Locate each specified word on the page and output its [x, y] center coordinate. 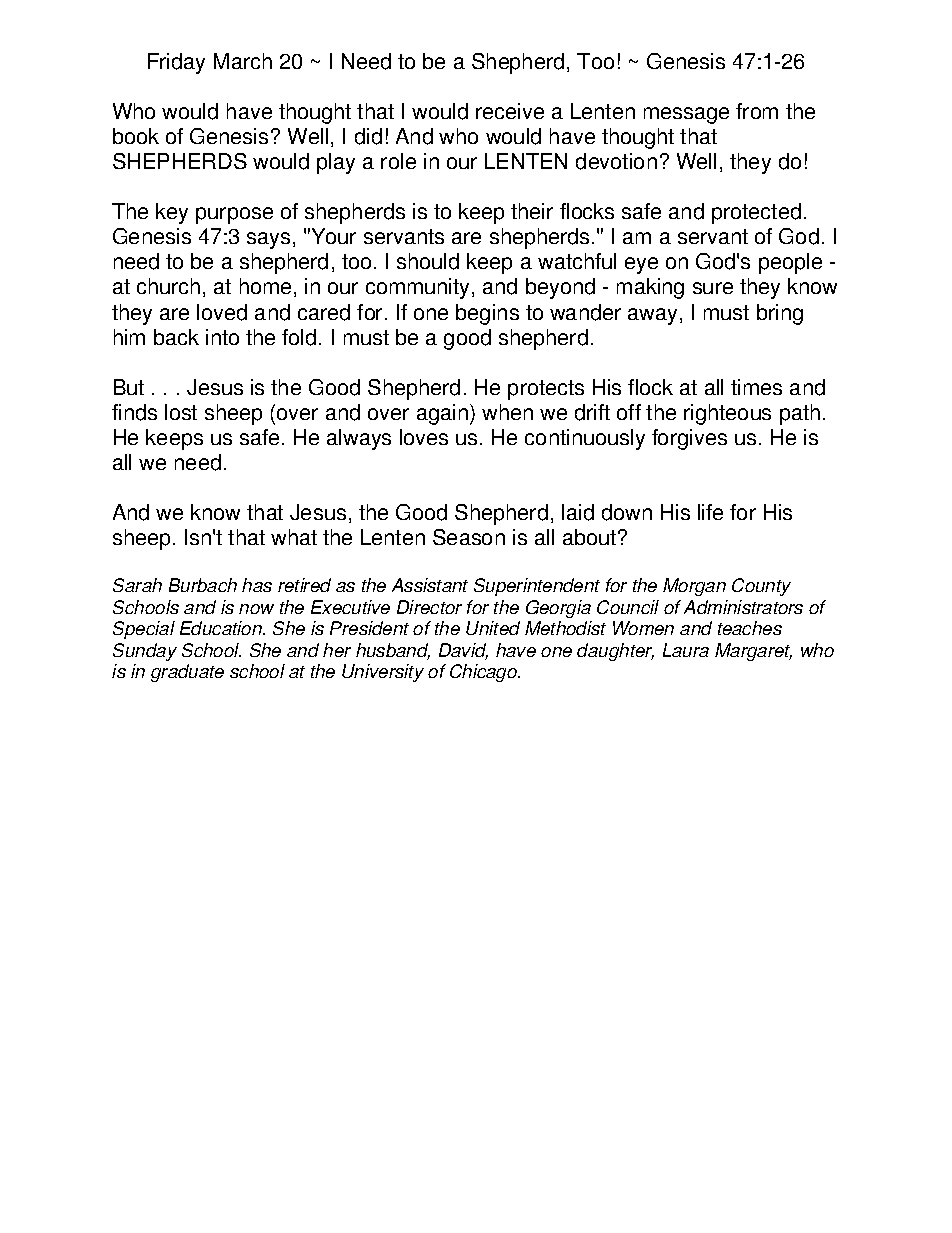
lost [181, 412]
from [757, 111]
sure [713, 288]
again [442, 414]
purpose [234, 215]
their [532, 211]
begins [487, 314]
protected [756, 213]
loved [222, 312]
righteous [727, 414]
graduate [187, 673]
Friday [176, 63]
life [710, 512]
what [294, 537]
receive [510, 111]
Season [469, 537]
